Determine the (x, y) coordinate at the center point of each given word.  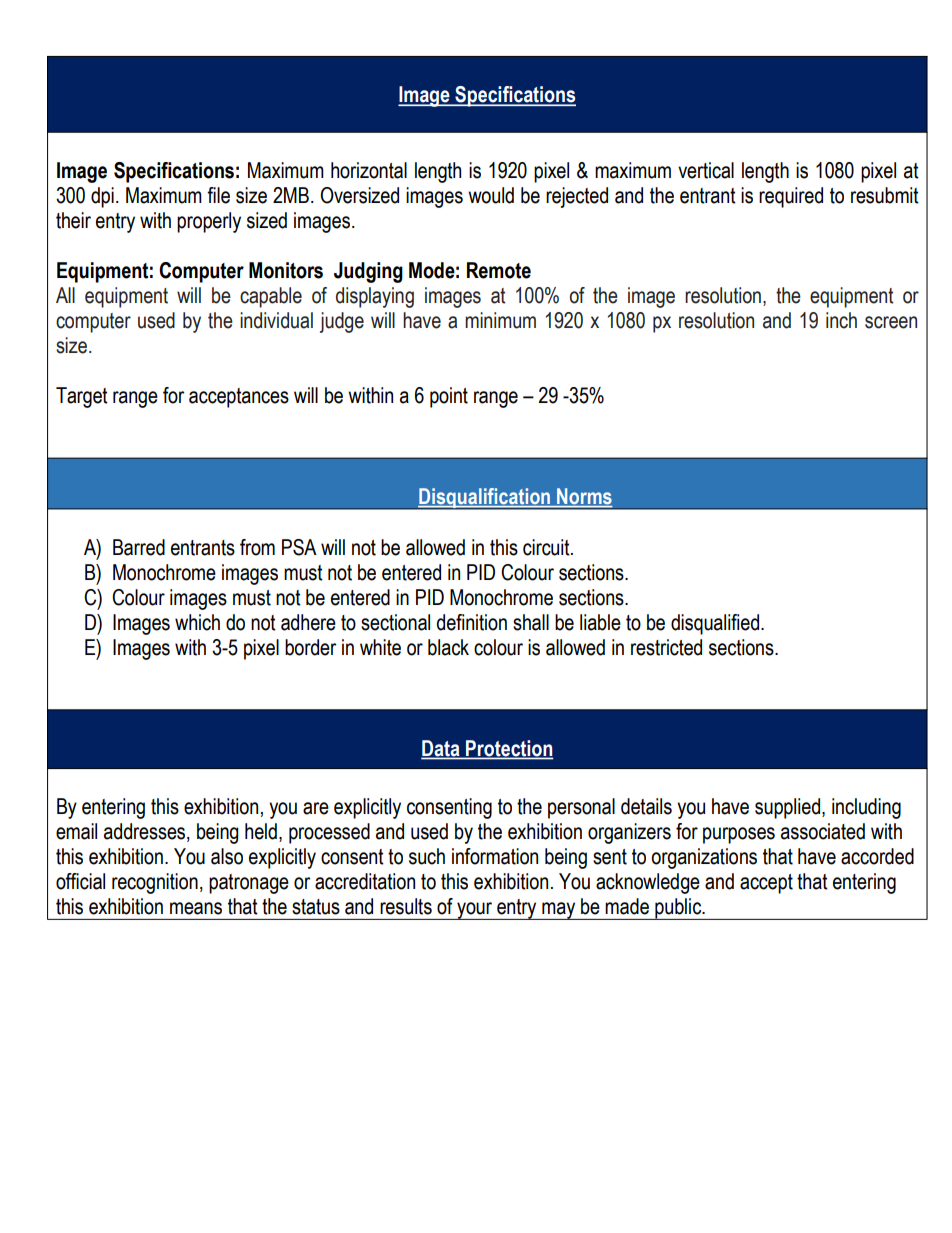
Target (82, 397)
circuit (547, 547)
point (449, 397)
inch (841, 320)
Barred (139, 547)
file (218, 195)
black (448, 647)
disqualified (716, 624)
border (310, 647)
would (491, 195)
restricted (666, 647)
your (475, 911)
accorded (877, 856)
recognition (155, 883)
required (791, 197)
